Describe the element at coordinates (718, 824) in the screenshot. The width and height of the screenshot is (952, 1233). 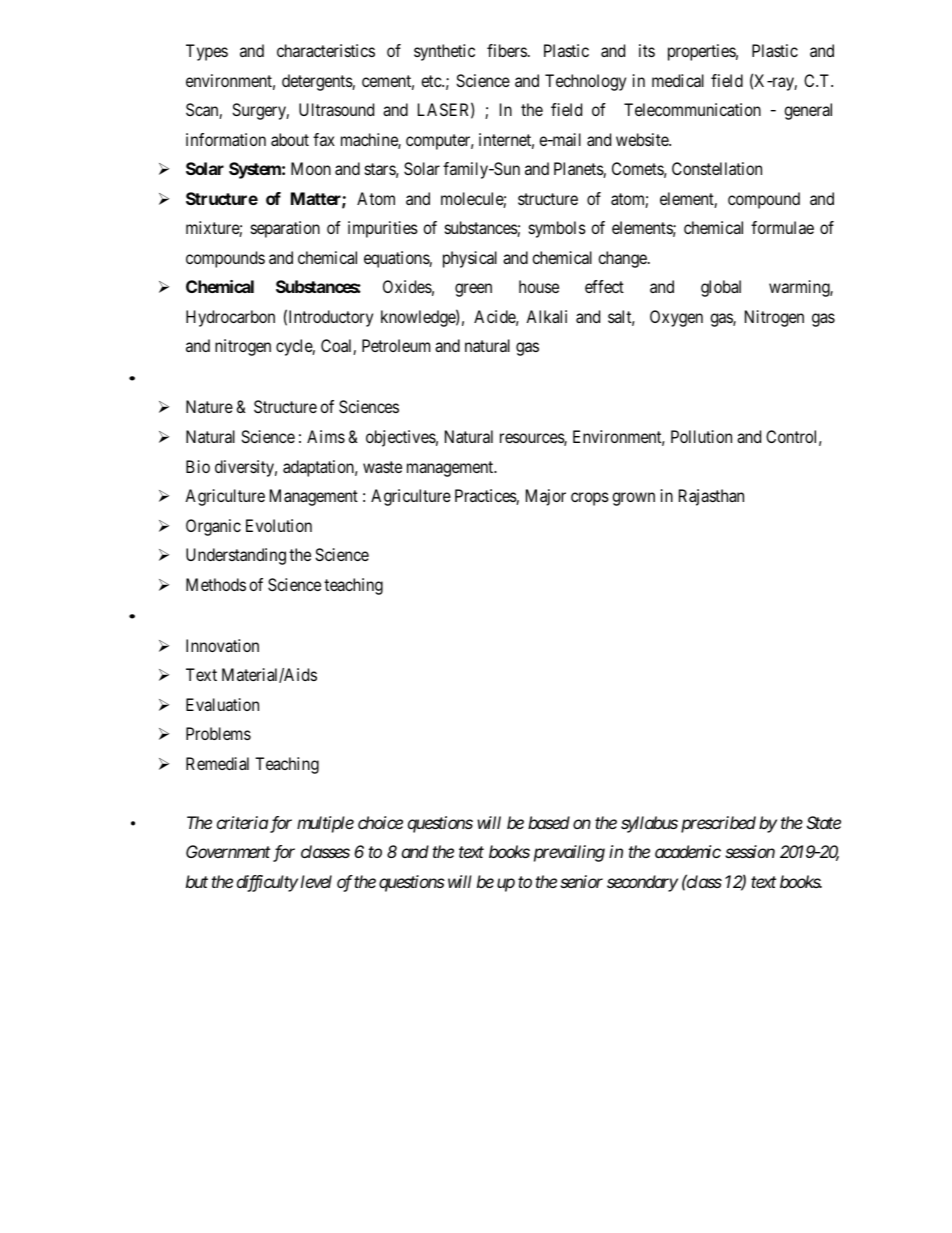
I see `prescribed` at that location.
